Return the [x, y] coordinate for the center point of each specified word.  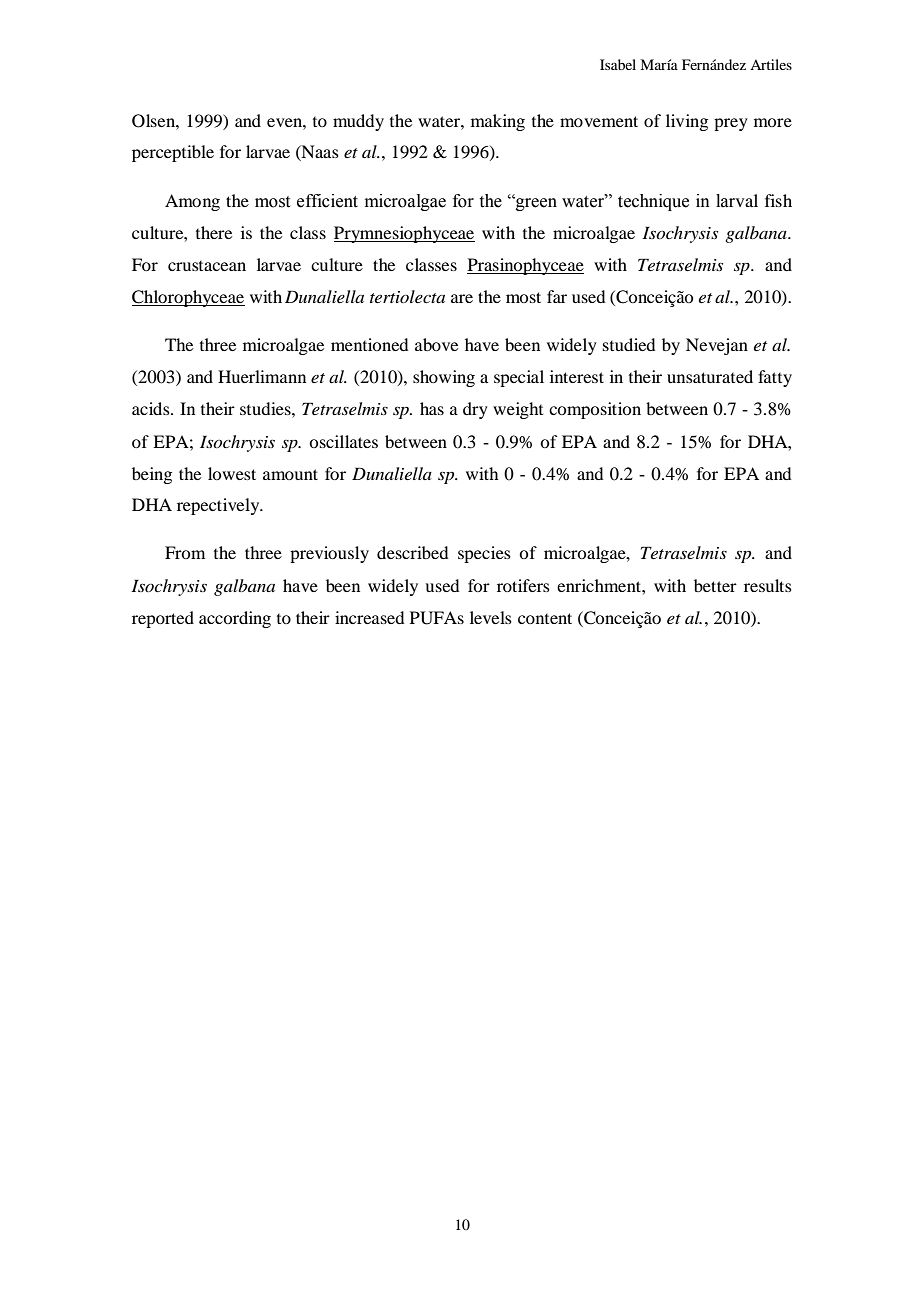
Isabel [618, 64]
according [235, 619]
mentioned [369, 344]
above [436, 344]
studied [629, 344]
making [498, 122]
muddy [358, 122]
